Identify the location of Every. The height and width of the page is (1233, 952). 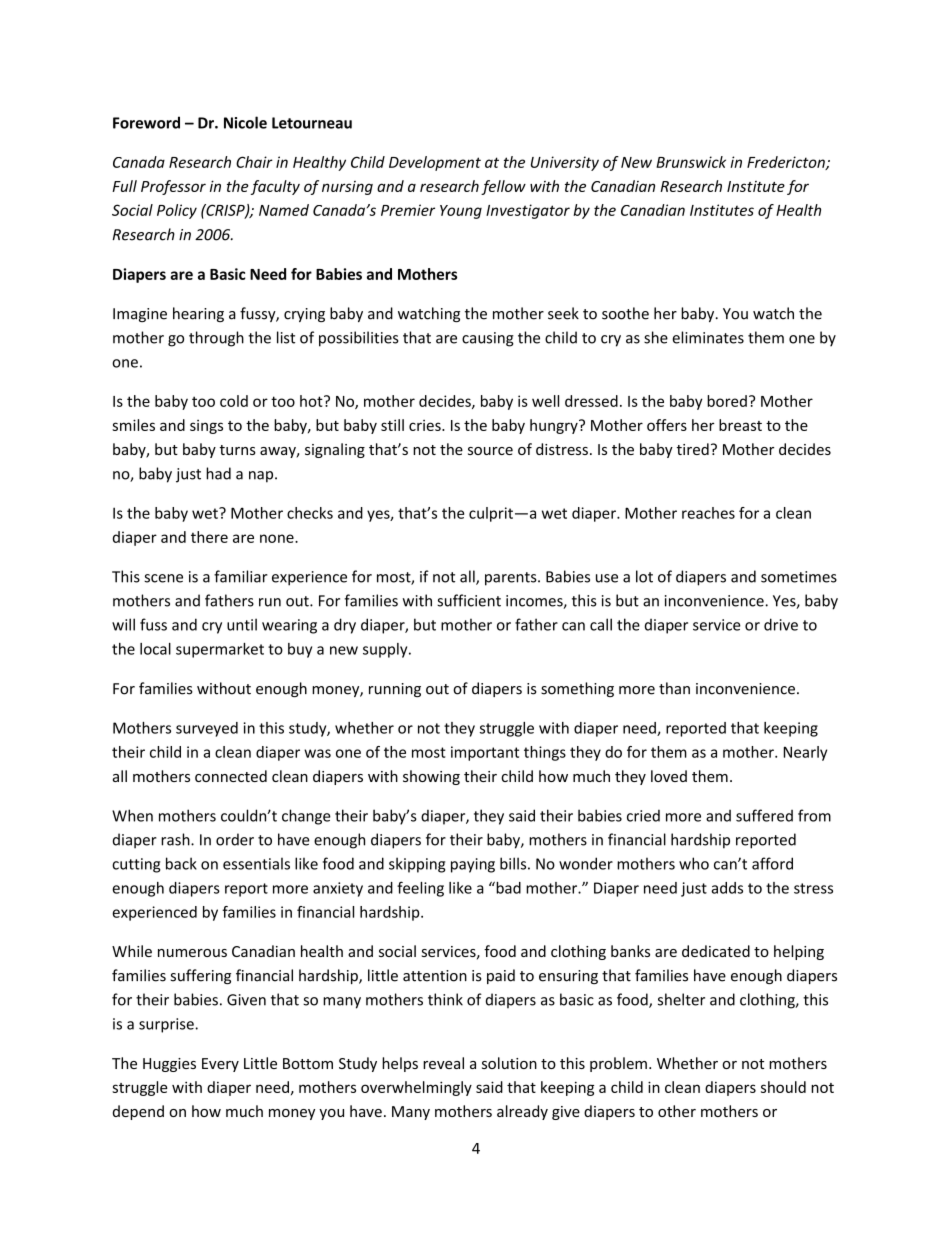
(220, 1065).
